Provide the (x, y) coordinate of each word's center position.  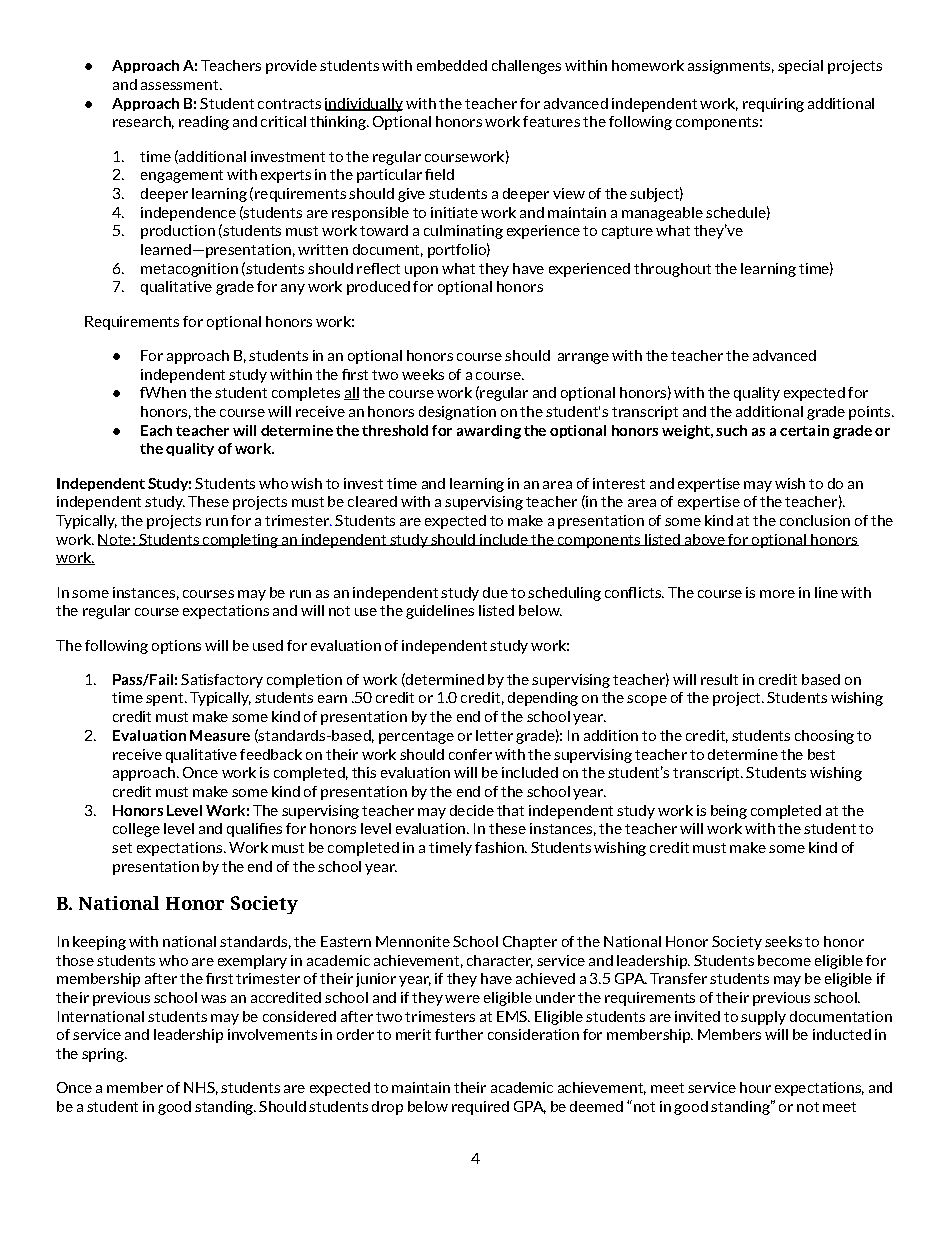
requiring (773, 105)
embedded (452, 65)
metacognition (189, 270)
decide (472, 810)
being (729, 812)
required (480, 1108)
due (495, 592)
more (777, 594)
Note (115, 540)
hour (755, 1087)
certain (804, 430)
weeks (423, 374)
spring (104, 1055)
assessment (181, 85)
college (136, 830)
